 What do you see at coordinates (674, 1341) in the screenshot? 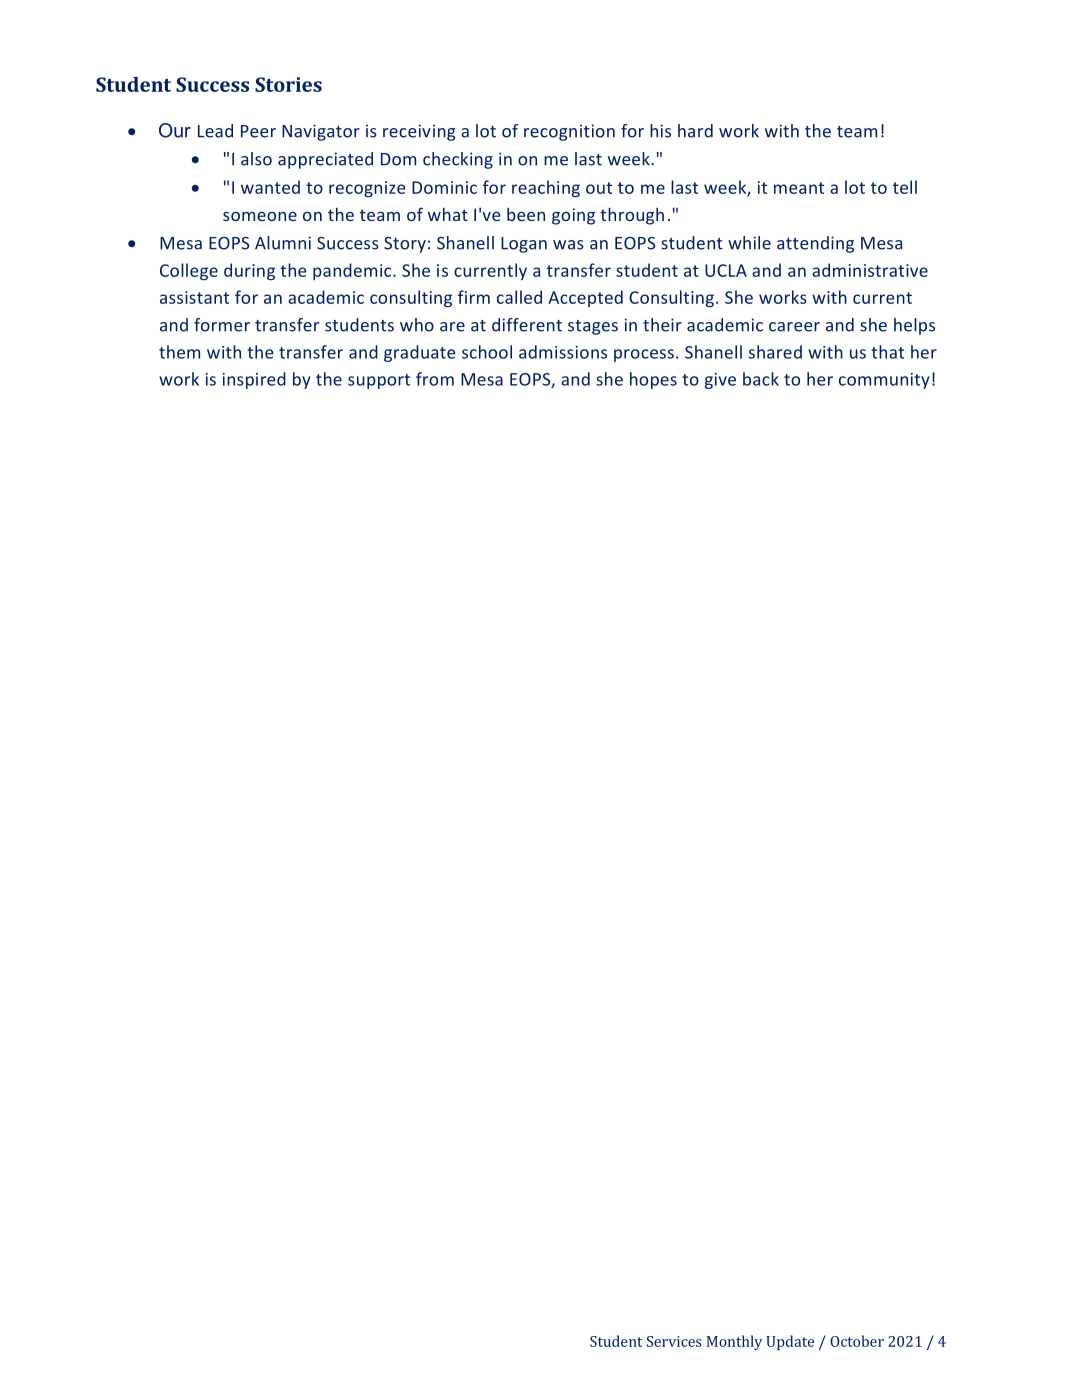
I see `Services` at bounding box center [674, 1341].
